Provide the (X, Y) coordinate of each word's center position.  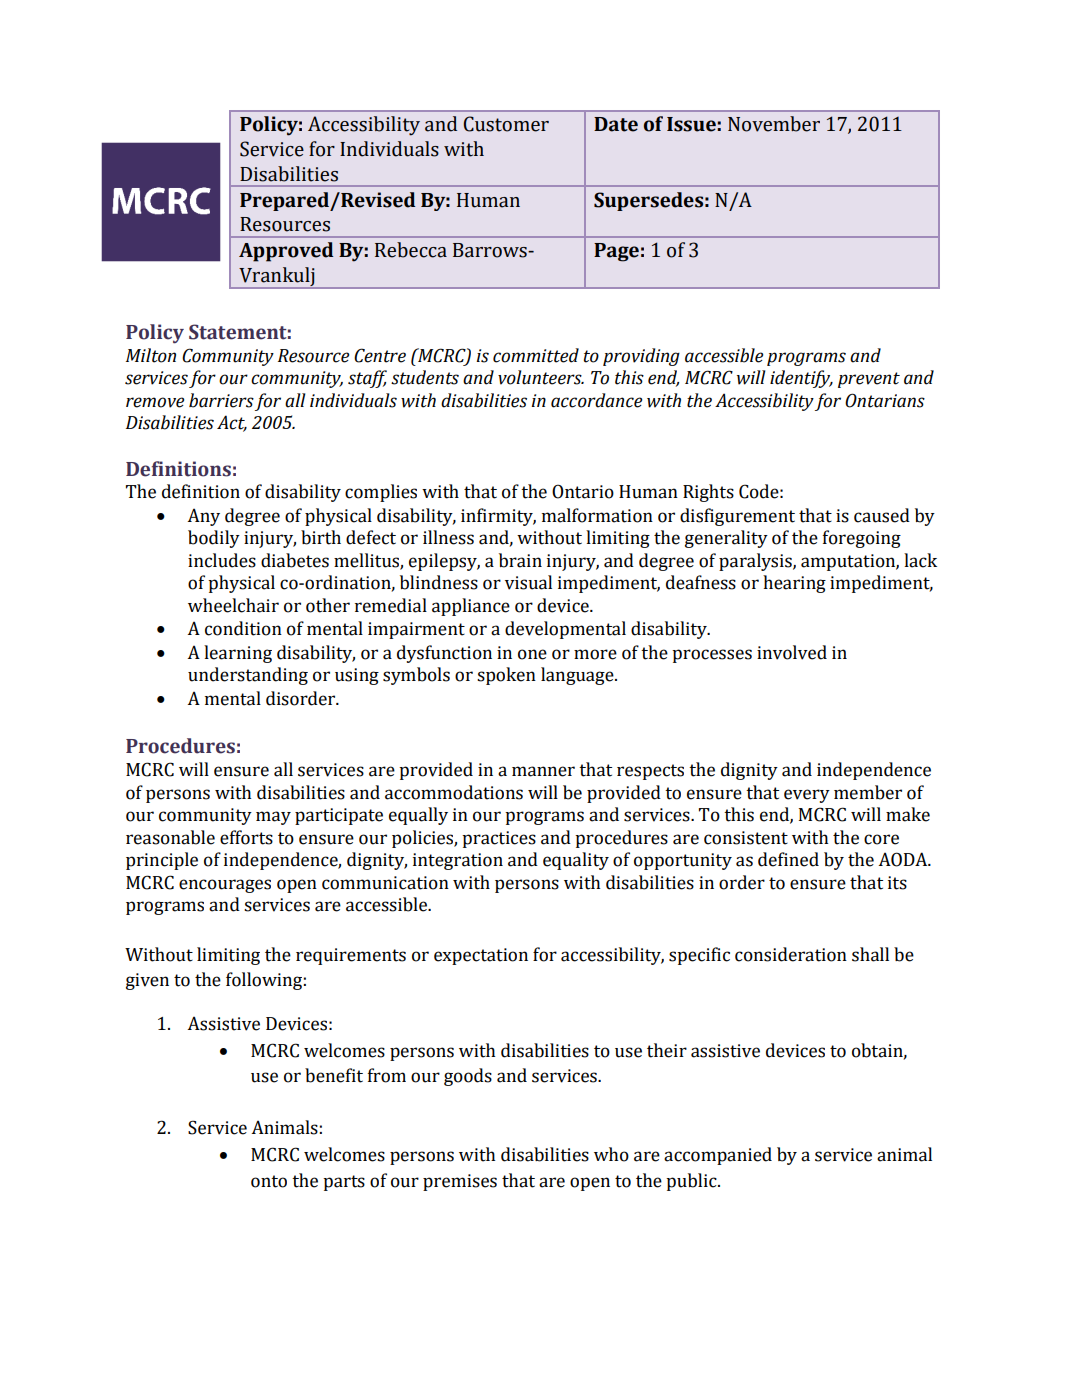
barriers (221, 400)
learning (238, 654)
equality (576, 861)
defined (788, 859)
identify (801, 379)
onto (269, 1181)
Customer (506, 124)
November (774, 124)
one (532, 654)
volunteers (541, 377)
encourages (225, 886)
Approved (286, 252)
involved (792, 652)
